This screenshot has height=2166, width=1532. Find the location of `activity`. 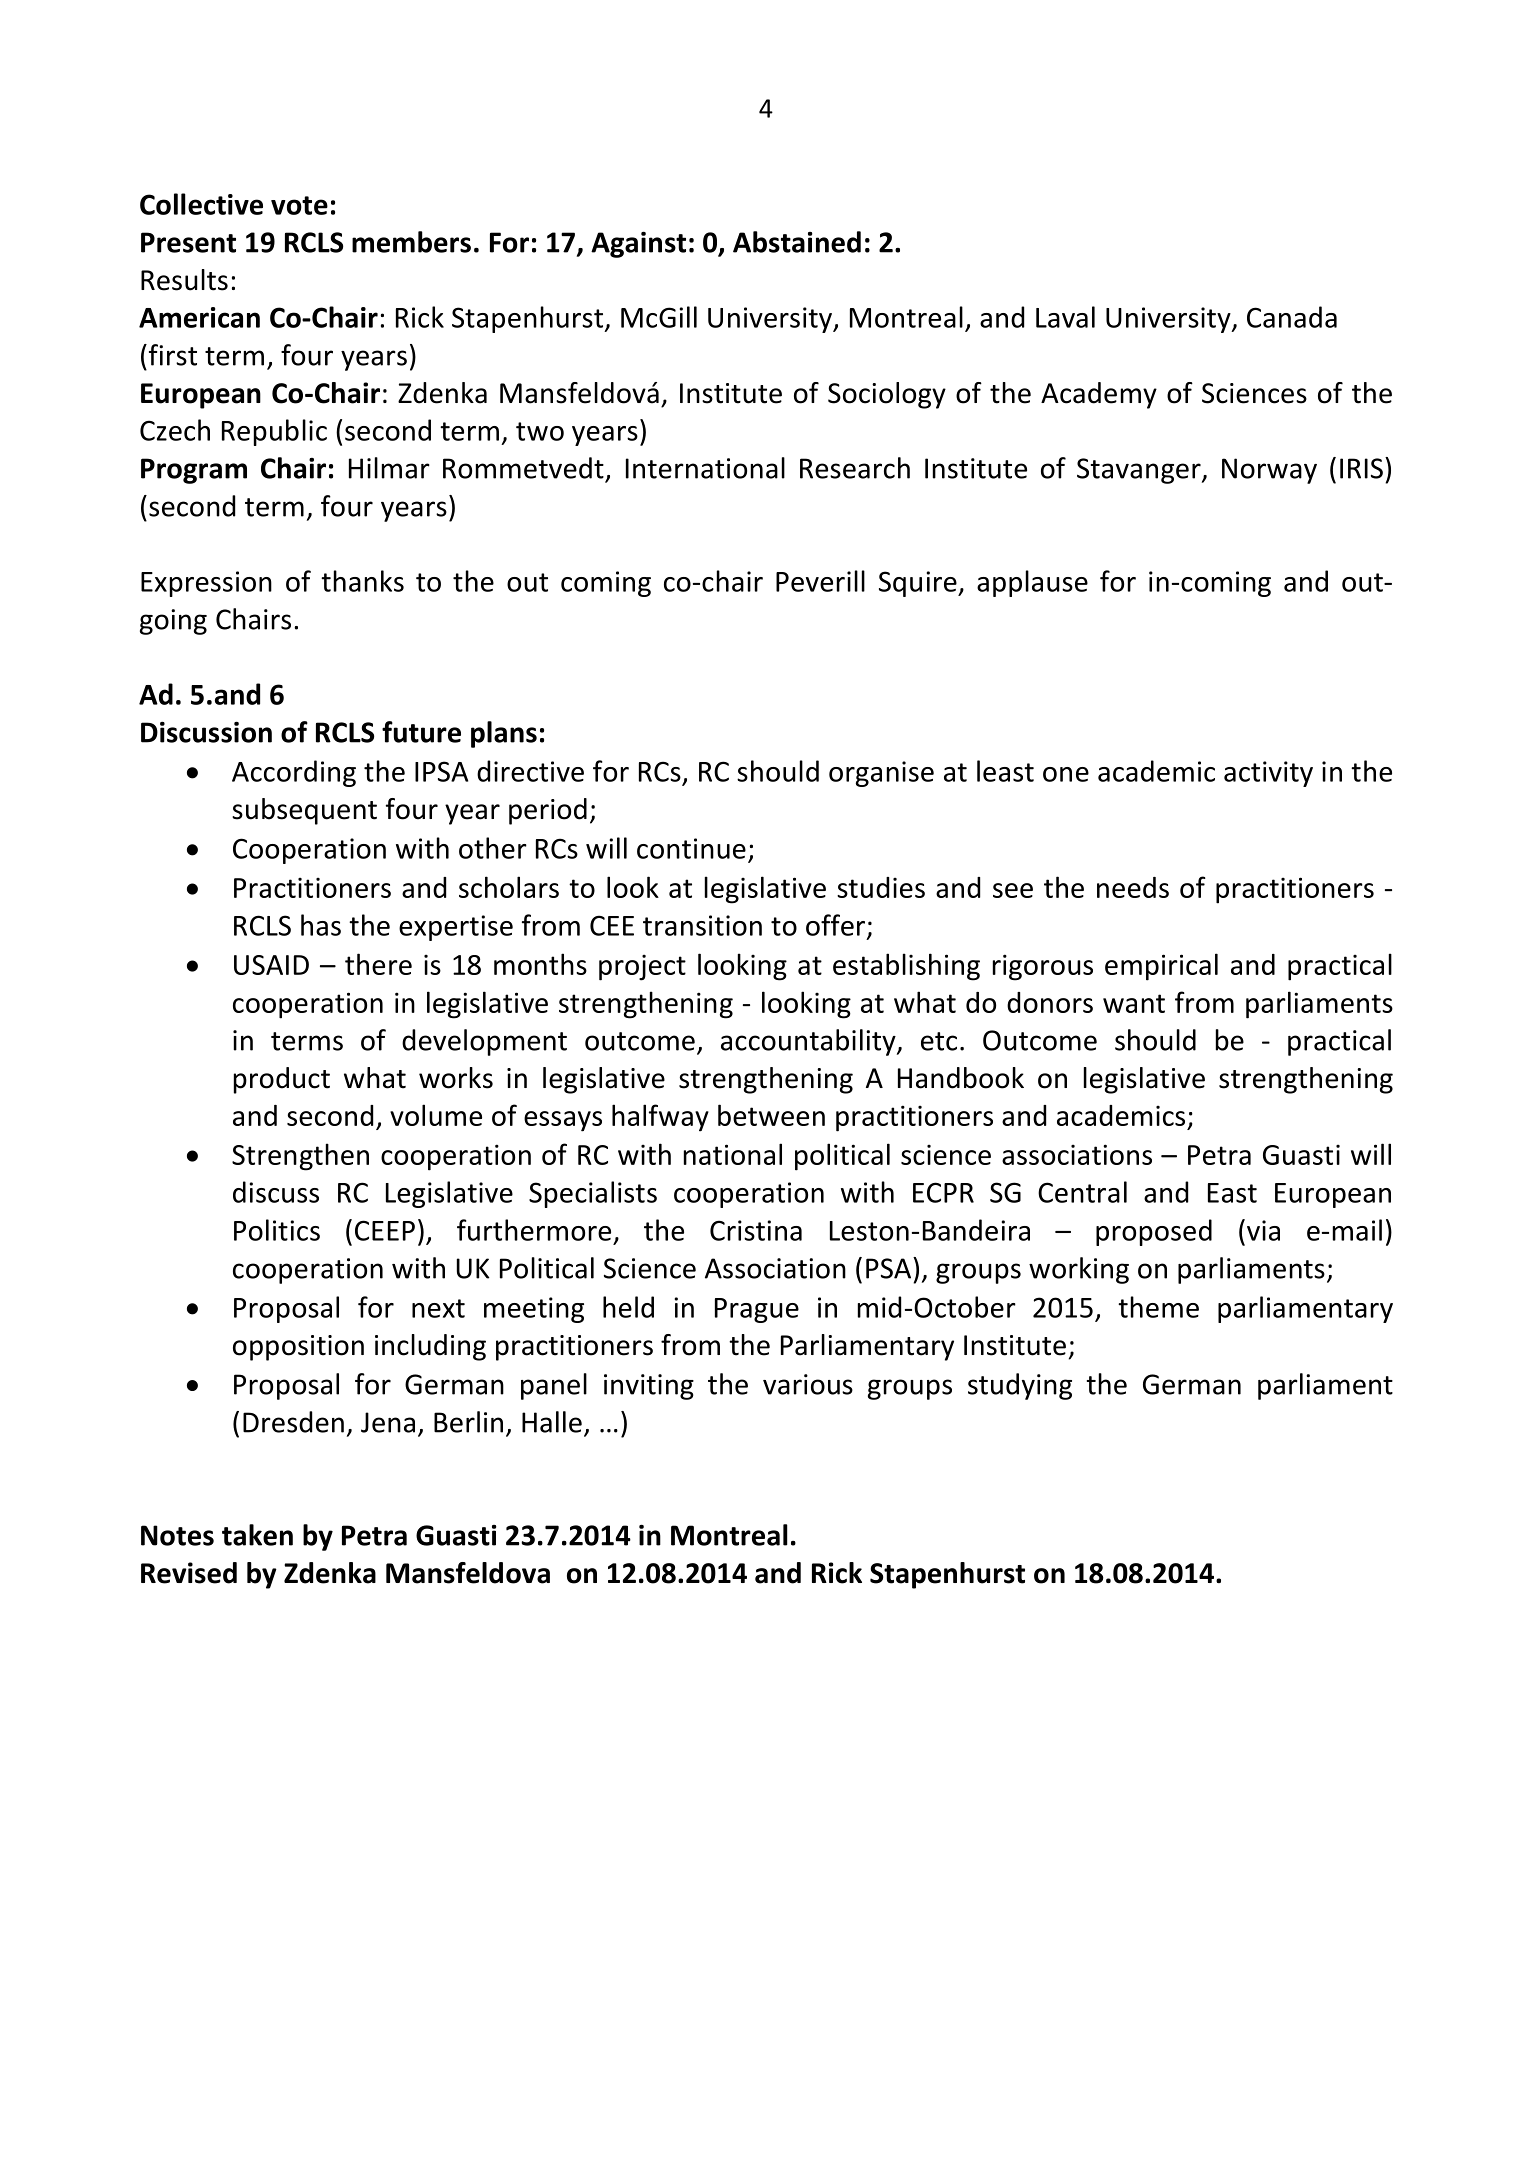

activity is located at coordinates (1268, 774).
